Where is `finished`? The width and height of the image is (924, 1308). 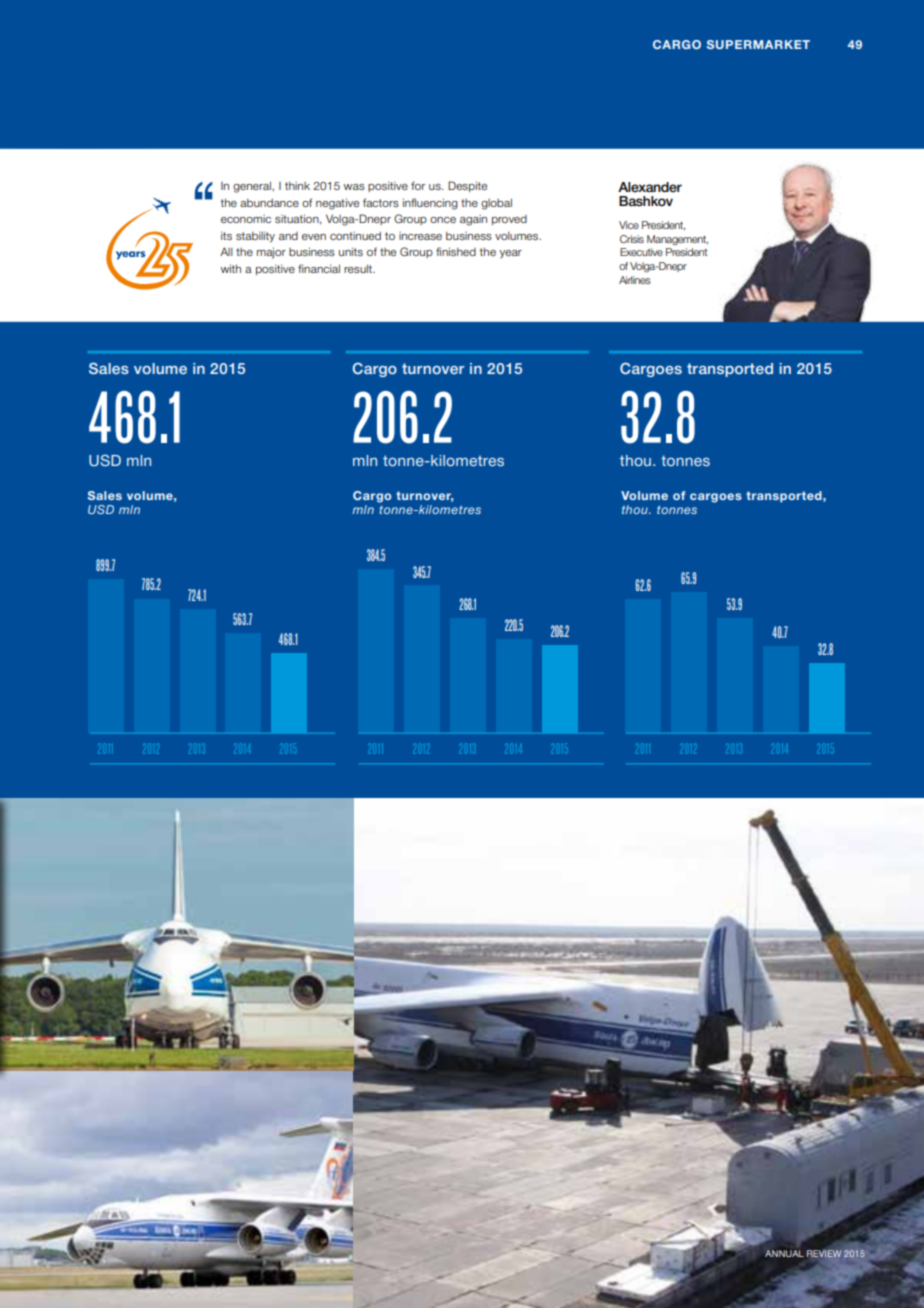 finished is located at coordinates (456, 251).
